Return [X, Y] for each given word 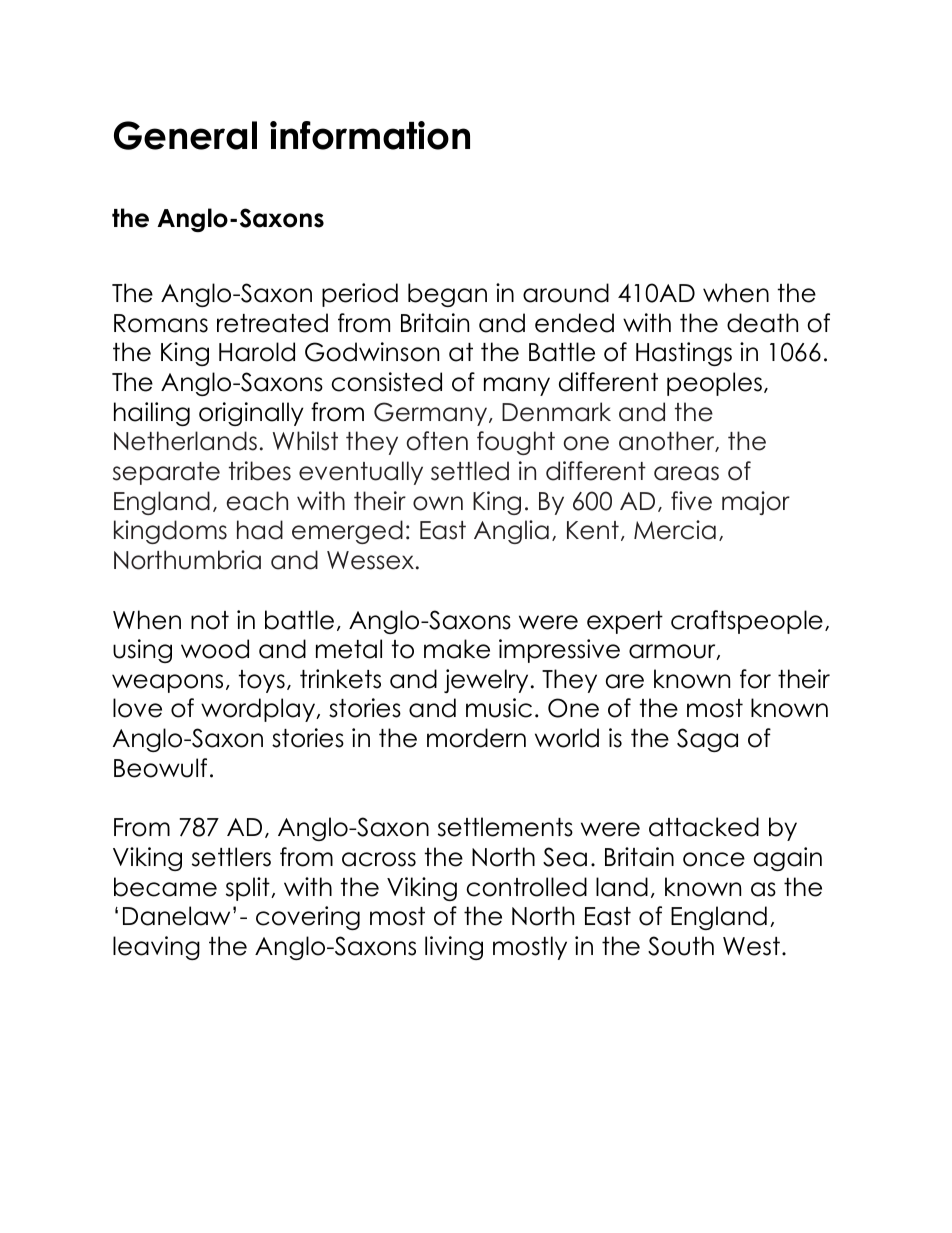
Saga [707, 740]
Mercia [675, 530]
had [260, 530]
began [447, 295]
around [566, 293]
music [499, 708]
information [370, 135]
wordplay [259, 710]
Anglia [511, 532]
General [185, 135]
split [249, 889]
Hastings [684, 354]
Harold [257, 352]
